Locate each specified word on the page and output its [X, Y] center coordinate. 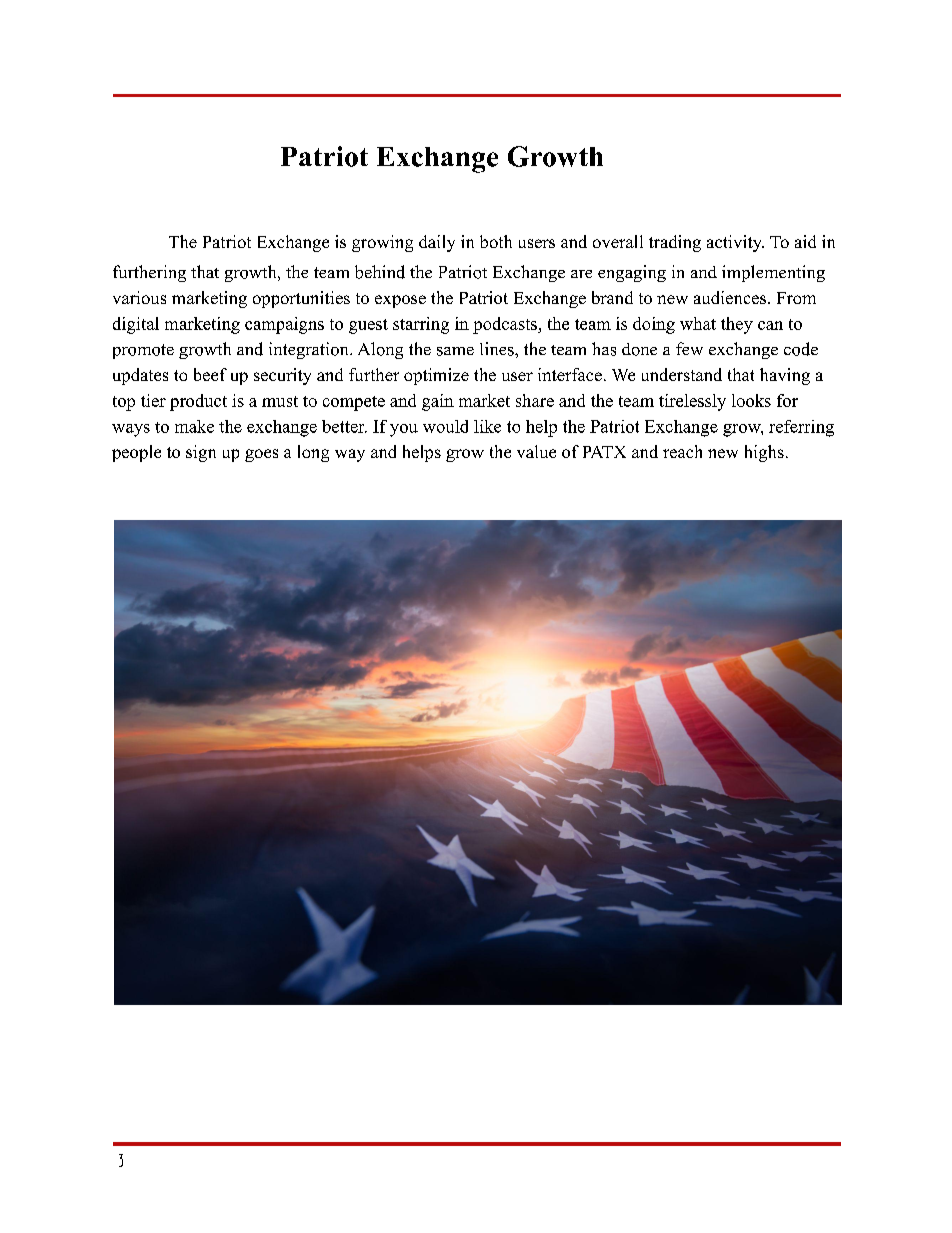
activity [735, 243]
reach [682, 451]
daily [437, 243]
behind [380, 272]
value [536, 451]
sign [201, 453]
